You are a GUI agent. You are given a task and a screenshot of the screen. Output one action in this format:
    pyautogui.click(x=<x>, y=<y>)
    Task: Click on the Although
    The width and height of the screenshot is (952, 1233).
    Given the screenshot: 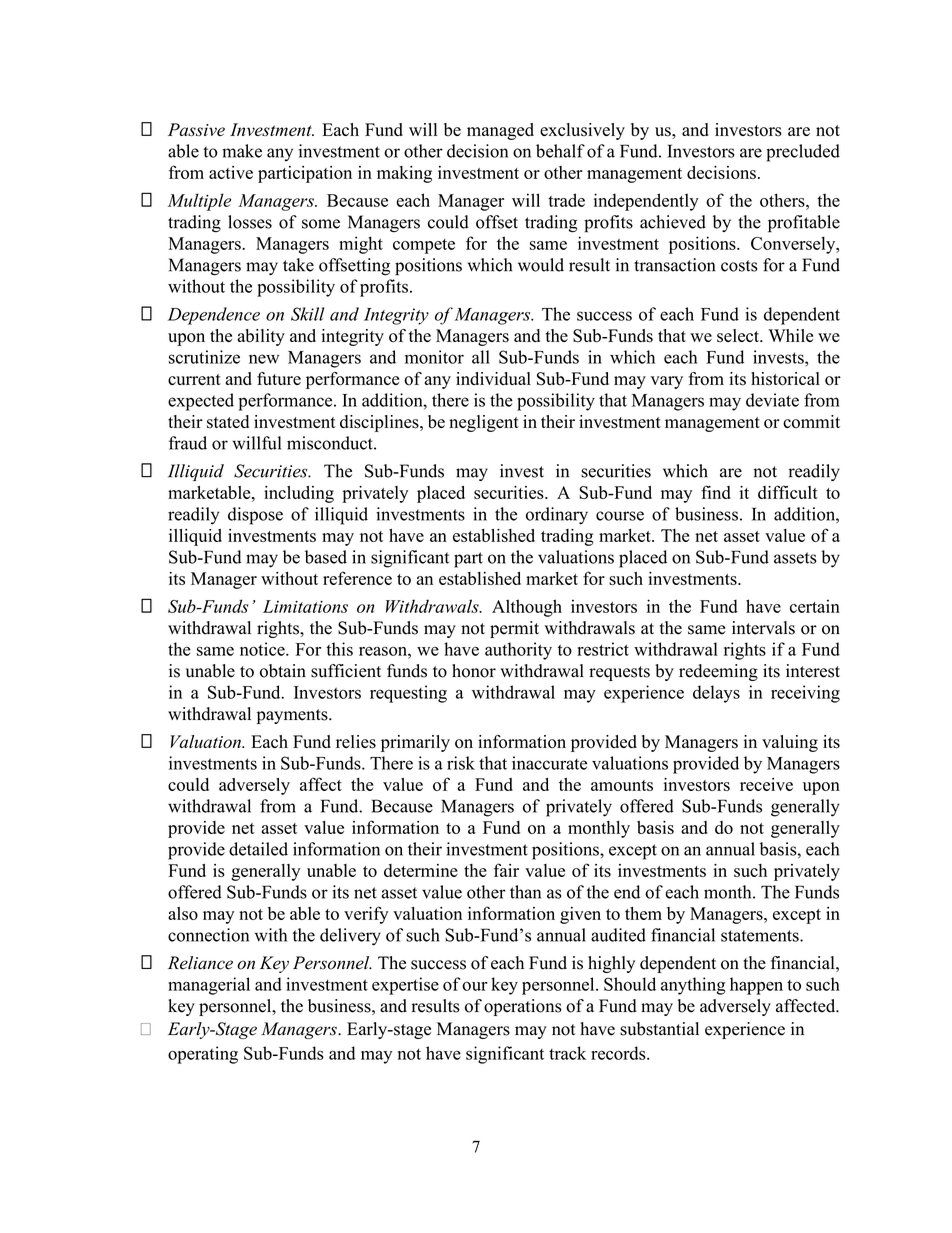 What is the action you would take?
    pyautogui.click(x=527, y=608)
